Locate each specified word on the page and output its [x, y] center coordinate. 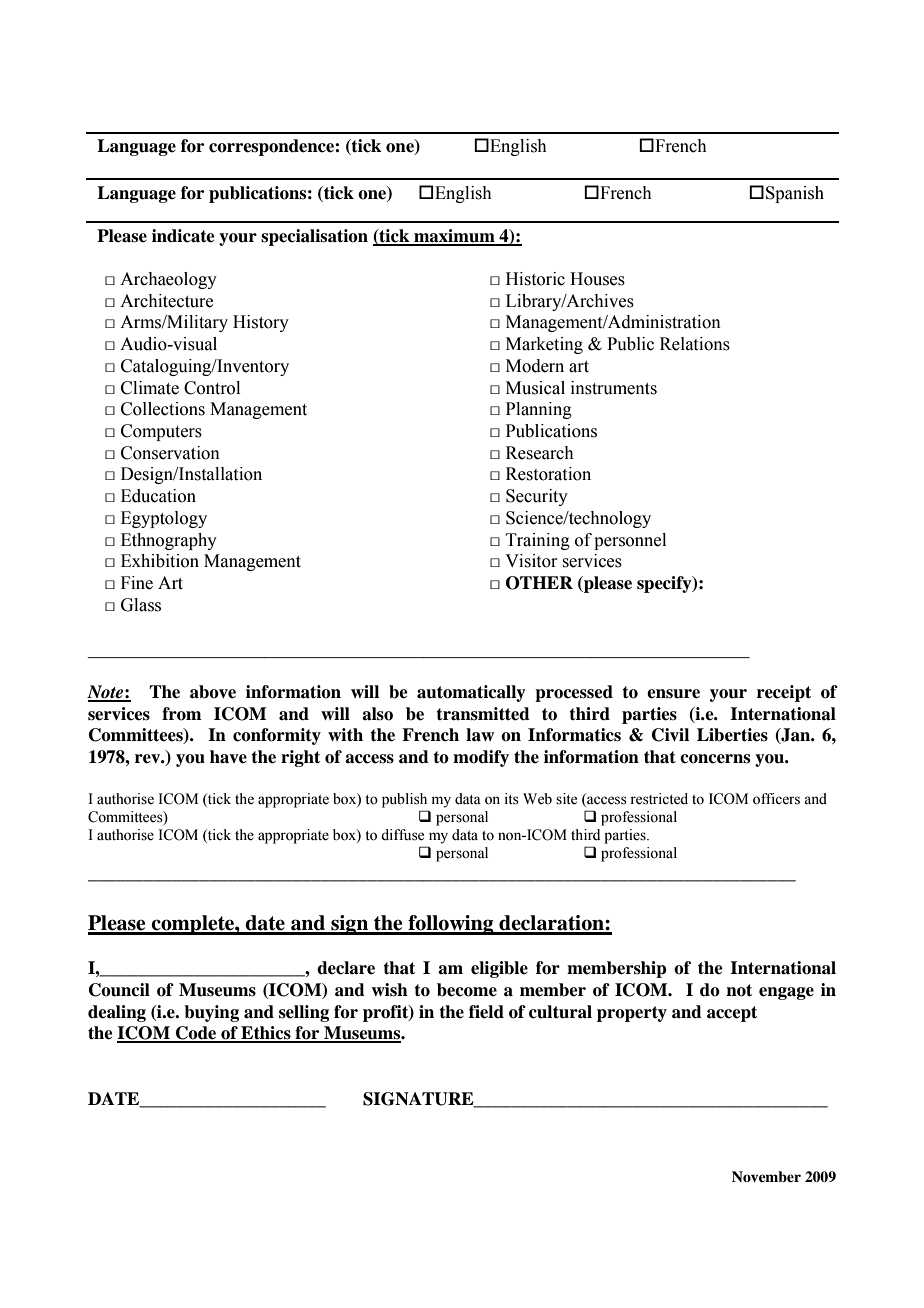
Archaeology [168, 280]
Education [158, 496]
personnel [630, 541]
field [486, 1012]
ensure [673, 694]
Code [196, 1034]
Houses [597, 279]
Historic [535, 279]
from [181, 714]
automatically [471, 693]
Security [537, 497]
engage [786, 993]
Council [119, 990]
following [451, 925]
